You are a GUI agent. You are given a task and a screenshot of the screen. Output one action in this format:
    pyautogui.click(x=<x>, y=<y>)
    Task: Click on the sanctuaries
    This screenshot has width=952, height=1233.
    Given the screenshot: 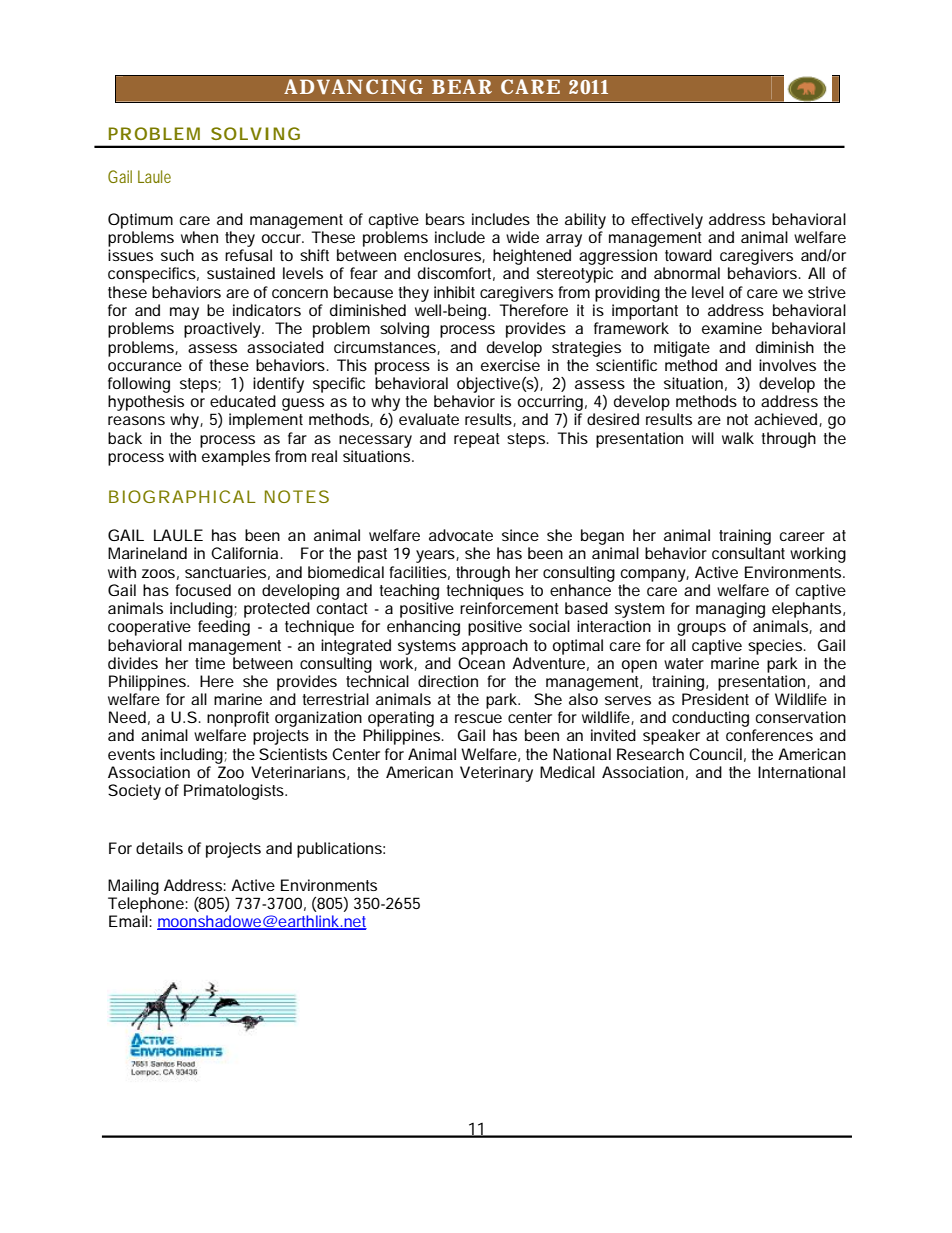 What is the action you would take?
    pyautogui.click(x=225, y=572)
